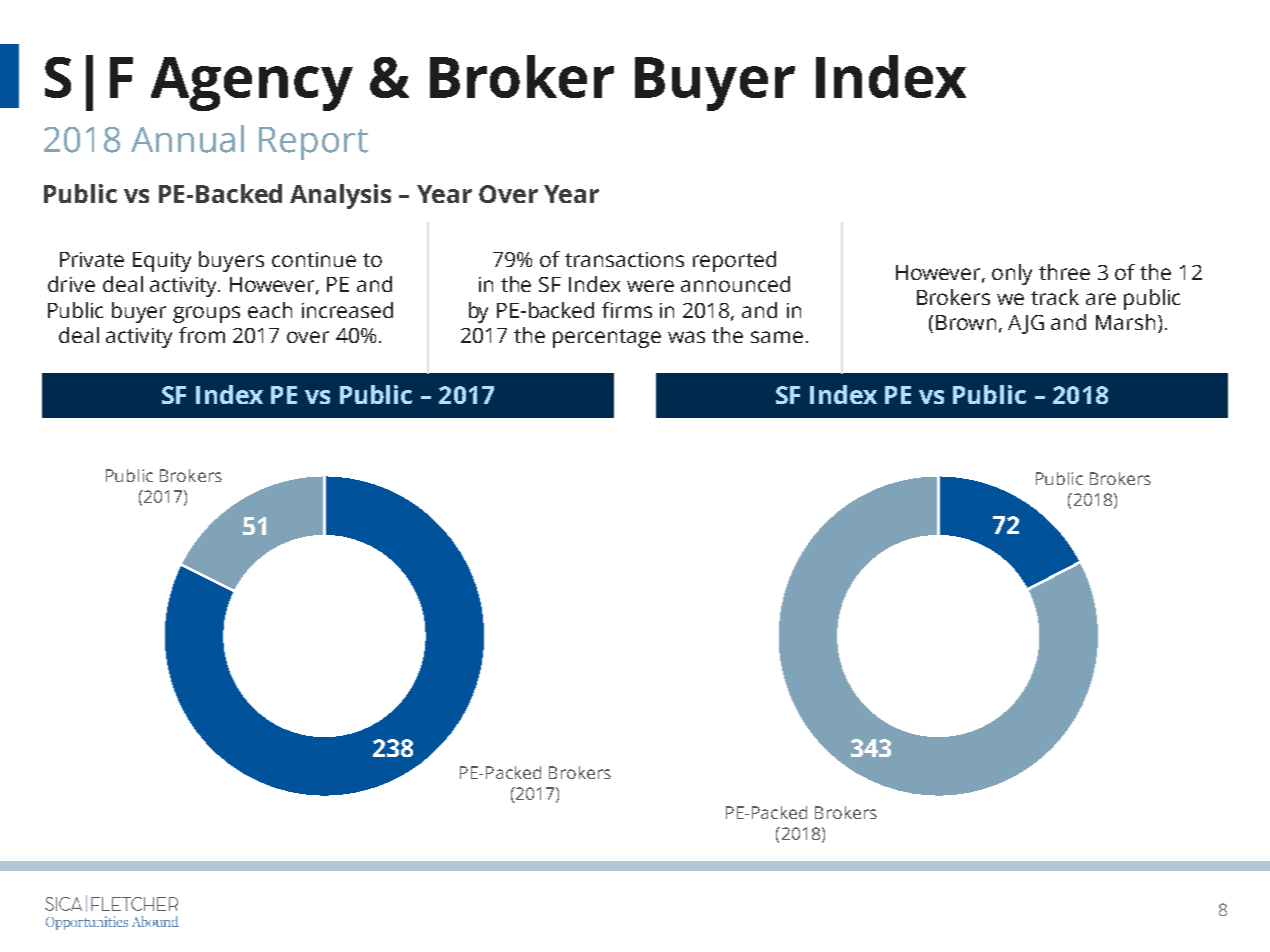 Image resolution: width=1270 pixels, height=952 pixels. Describe the element at coordinates (187, 139) in the screenshot. I see `Annual` at that location.
